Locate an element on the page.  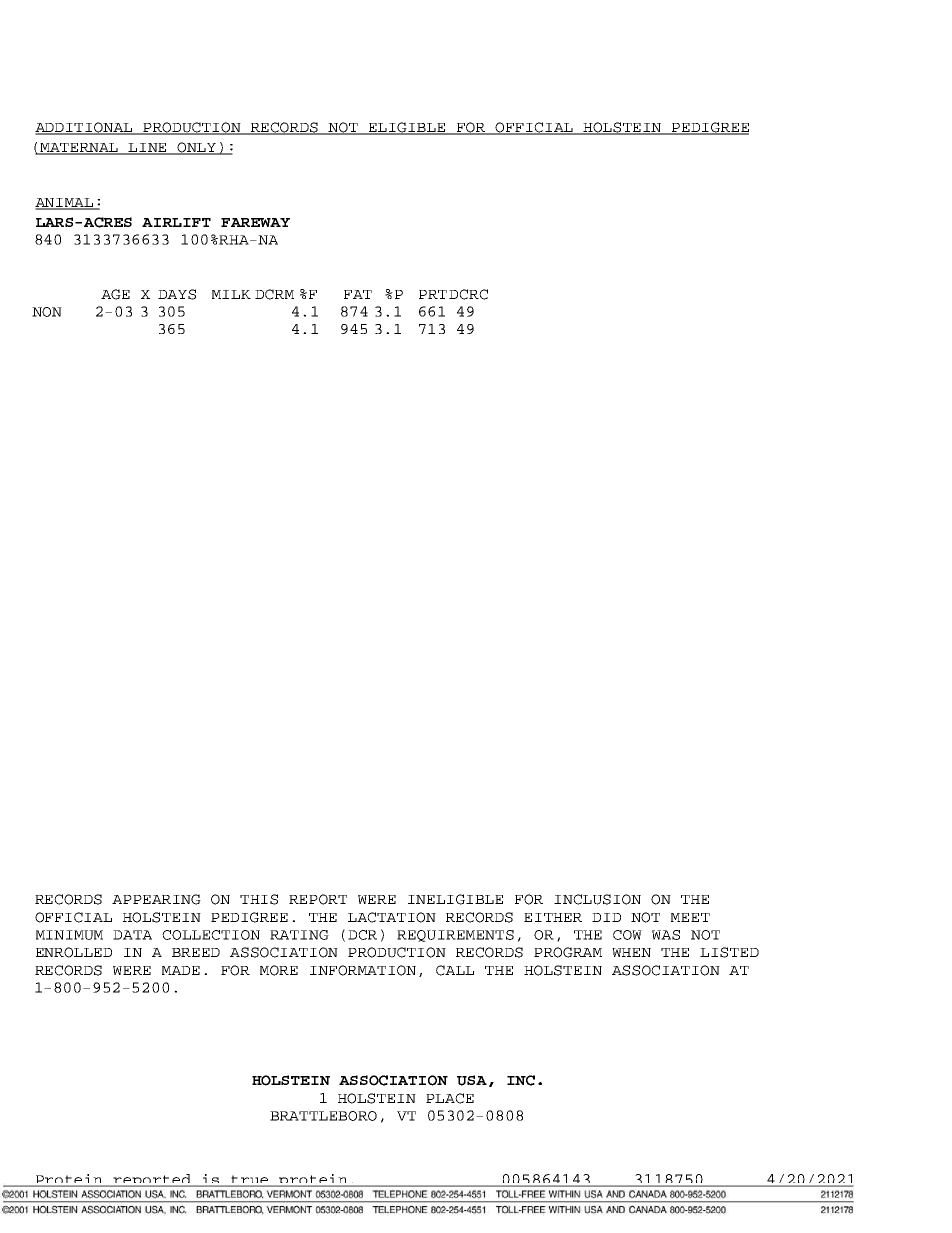
FAT is located at coordinates (358, 294).
